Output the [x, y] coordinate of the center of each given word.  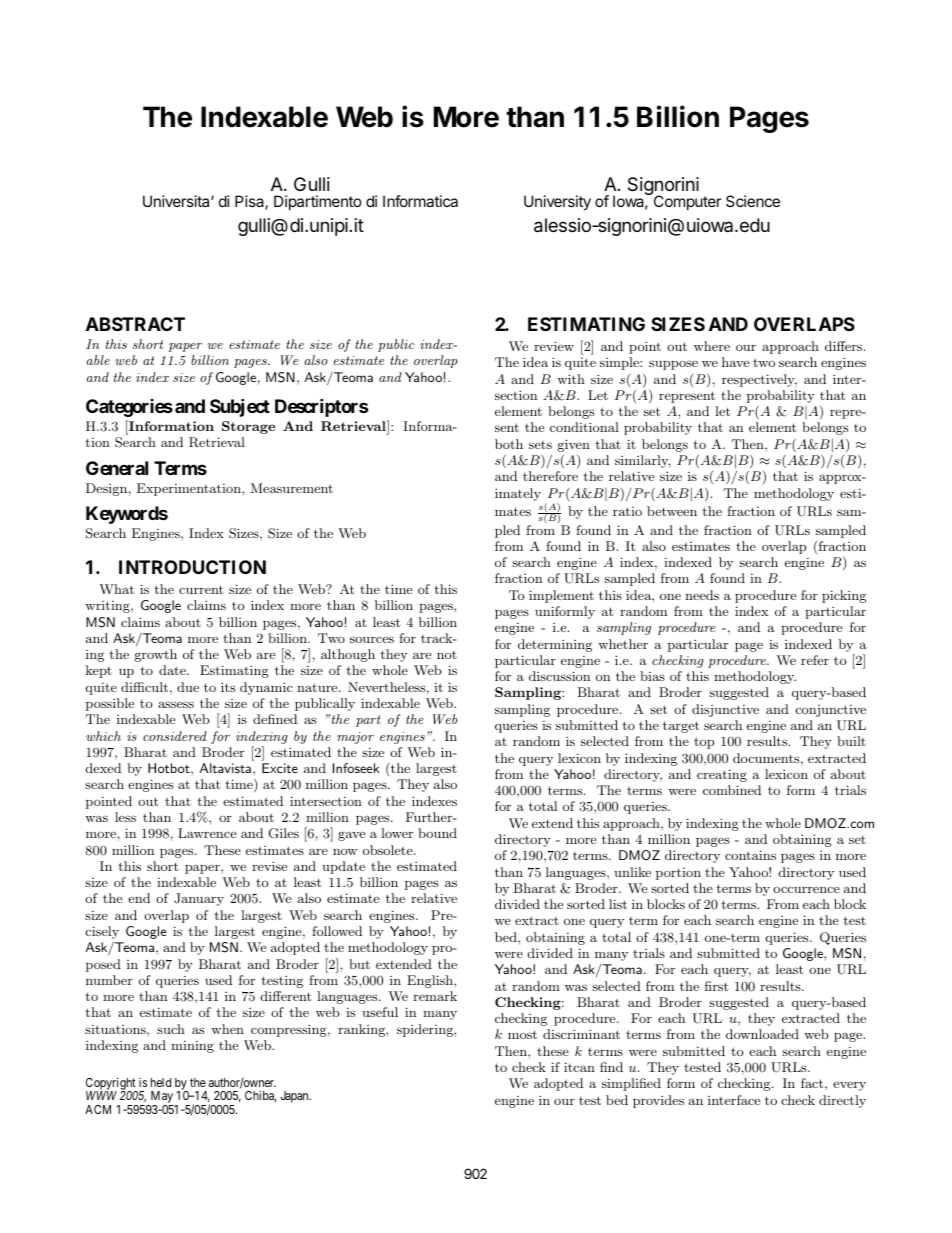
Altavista [225, 768]
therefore [550, 476]
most [522, 1034]
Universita [177, 201]
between [672, 511]
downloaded [762, 1034]
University [557, 202]
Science [753, 201]
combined [732, 790]
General [117, 468]
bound [437, 833]
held [161, 1082]
